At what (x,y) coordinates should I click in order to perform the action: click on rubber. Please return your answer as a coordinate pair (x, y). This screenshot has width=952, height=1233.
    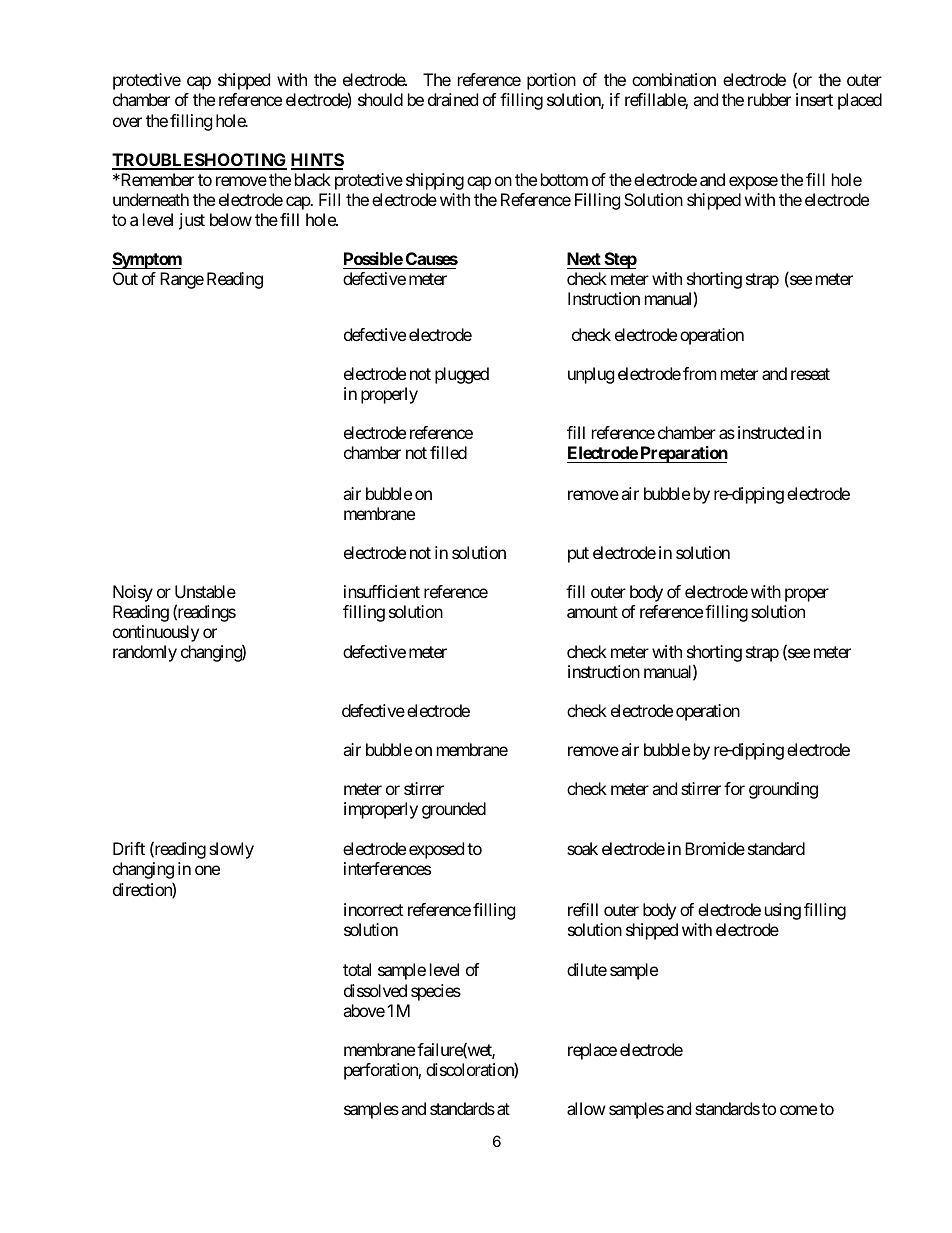
    Looking at the image, I should click on (769, 99).
